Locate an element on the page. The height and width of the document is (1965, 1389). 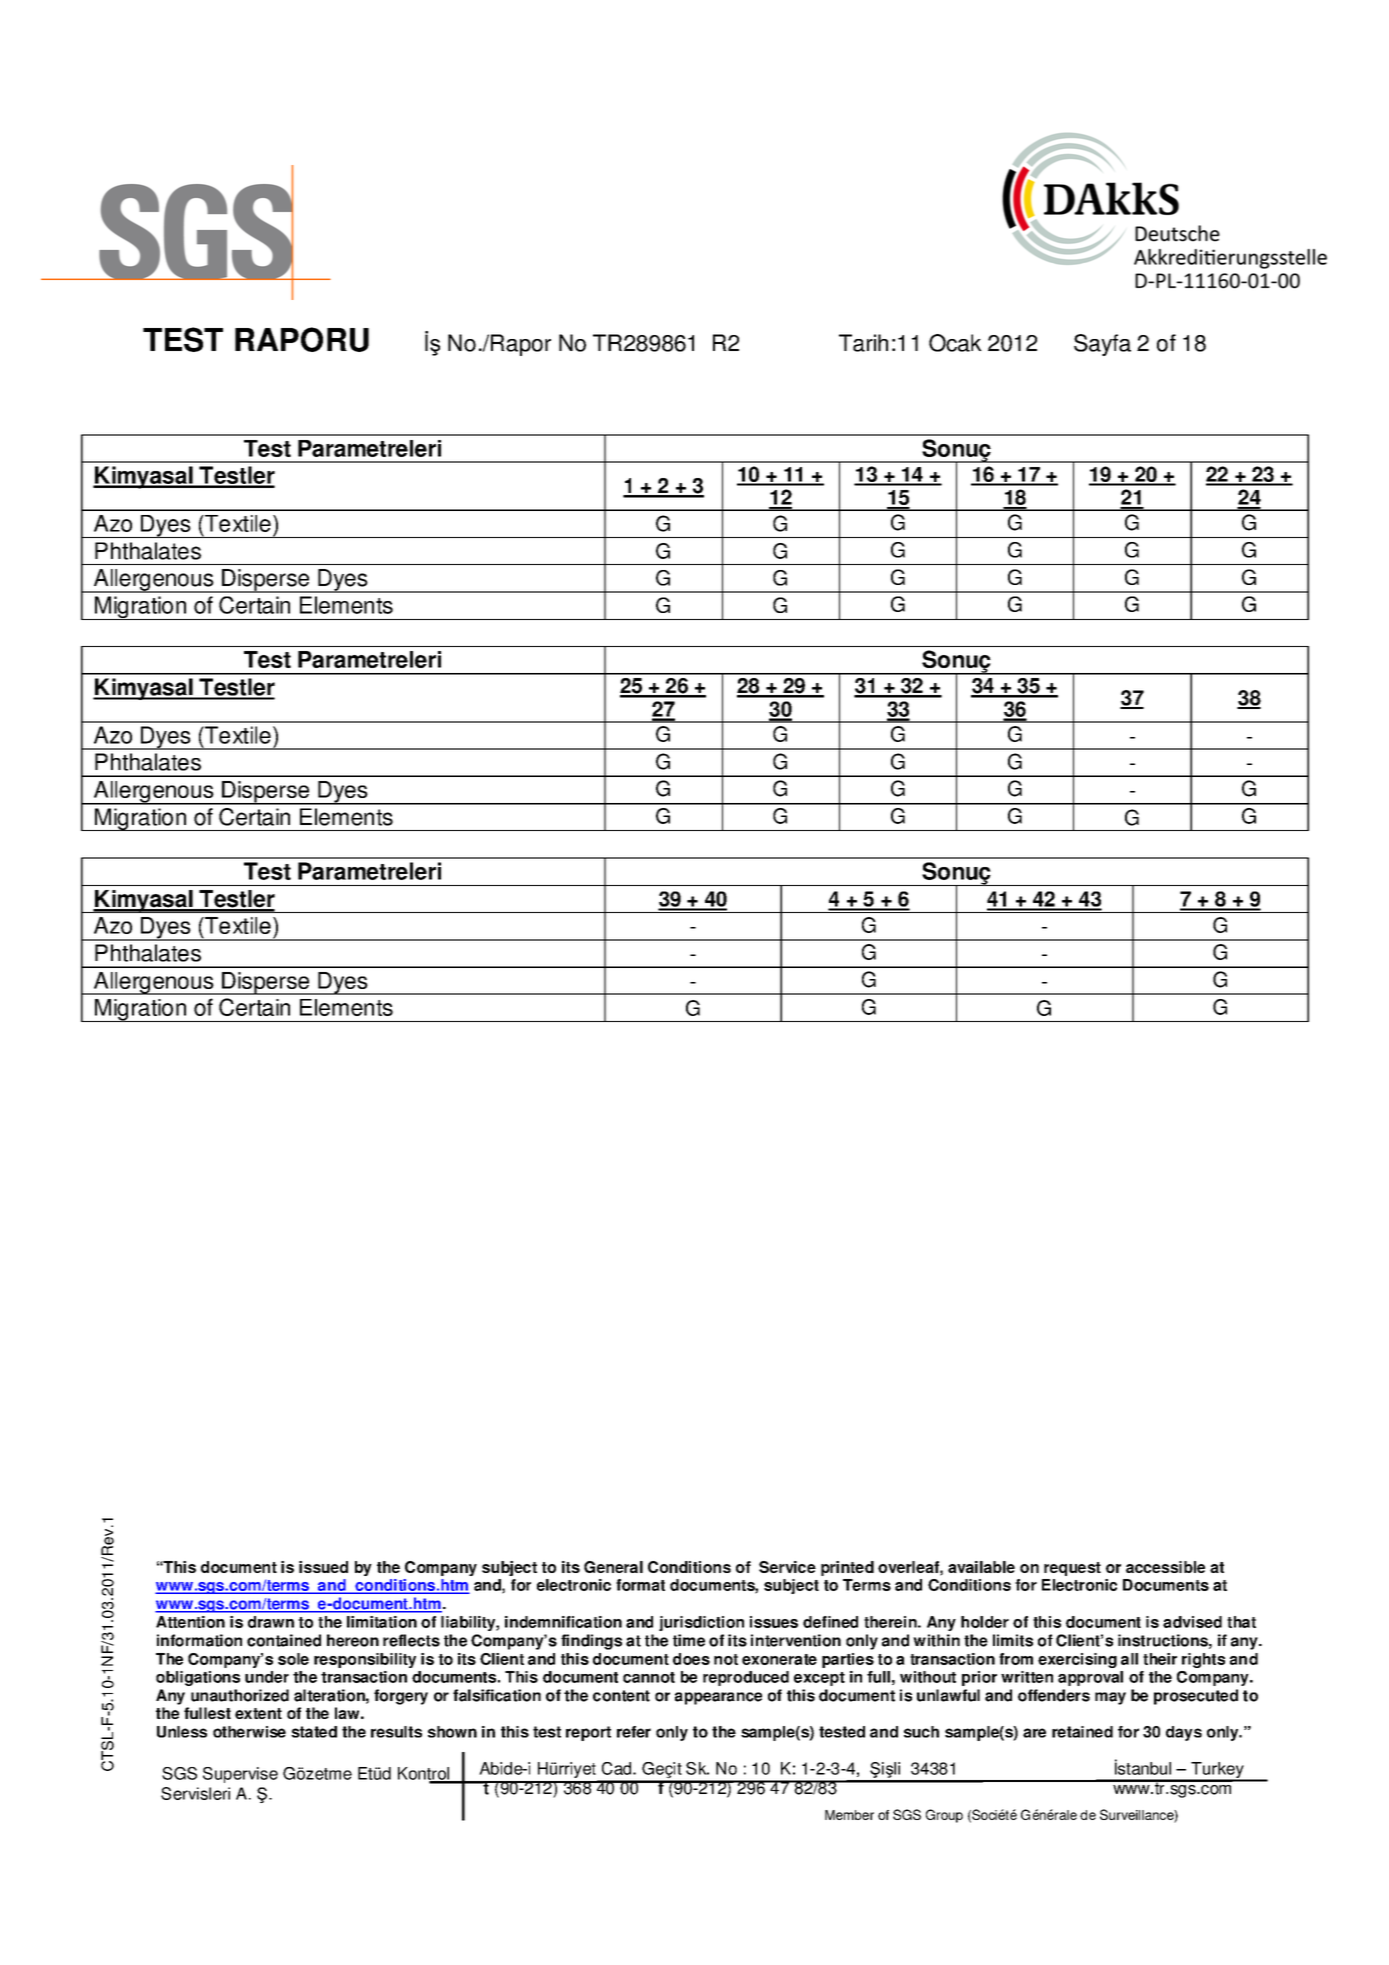
issued is located at coordinates (323, 1567).
